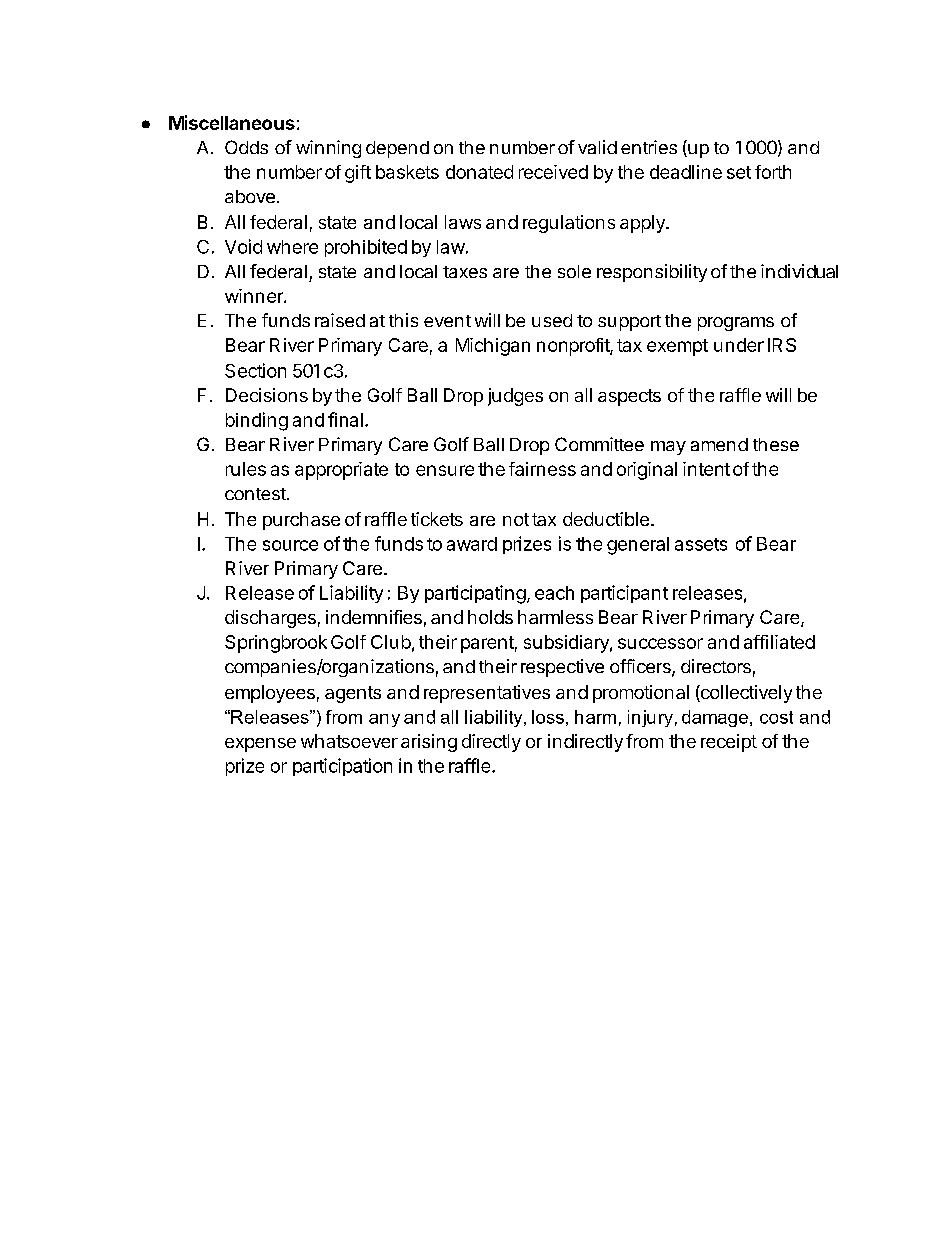 This screenshot has width=952, height=1233. I want to click on expense, so click(260, 745).
